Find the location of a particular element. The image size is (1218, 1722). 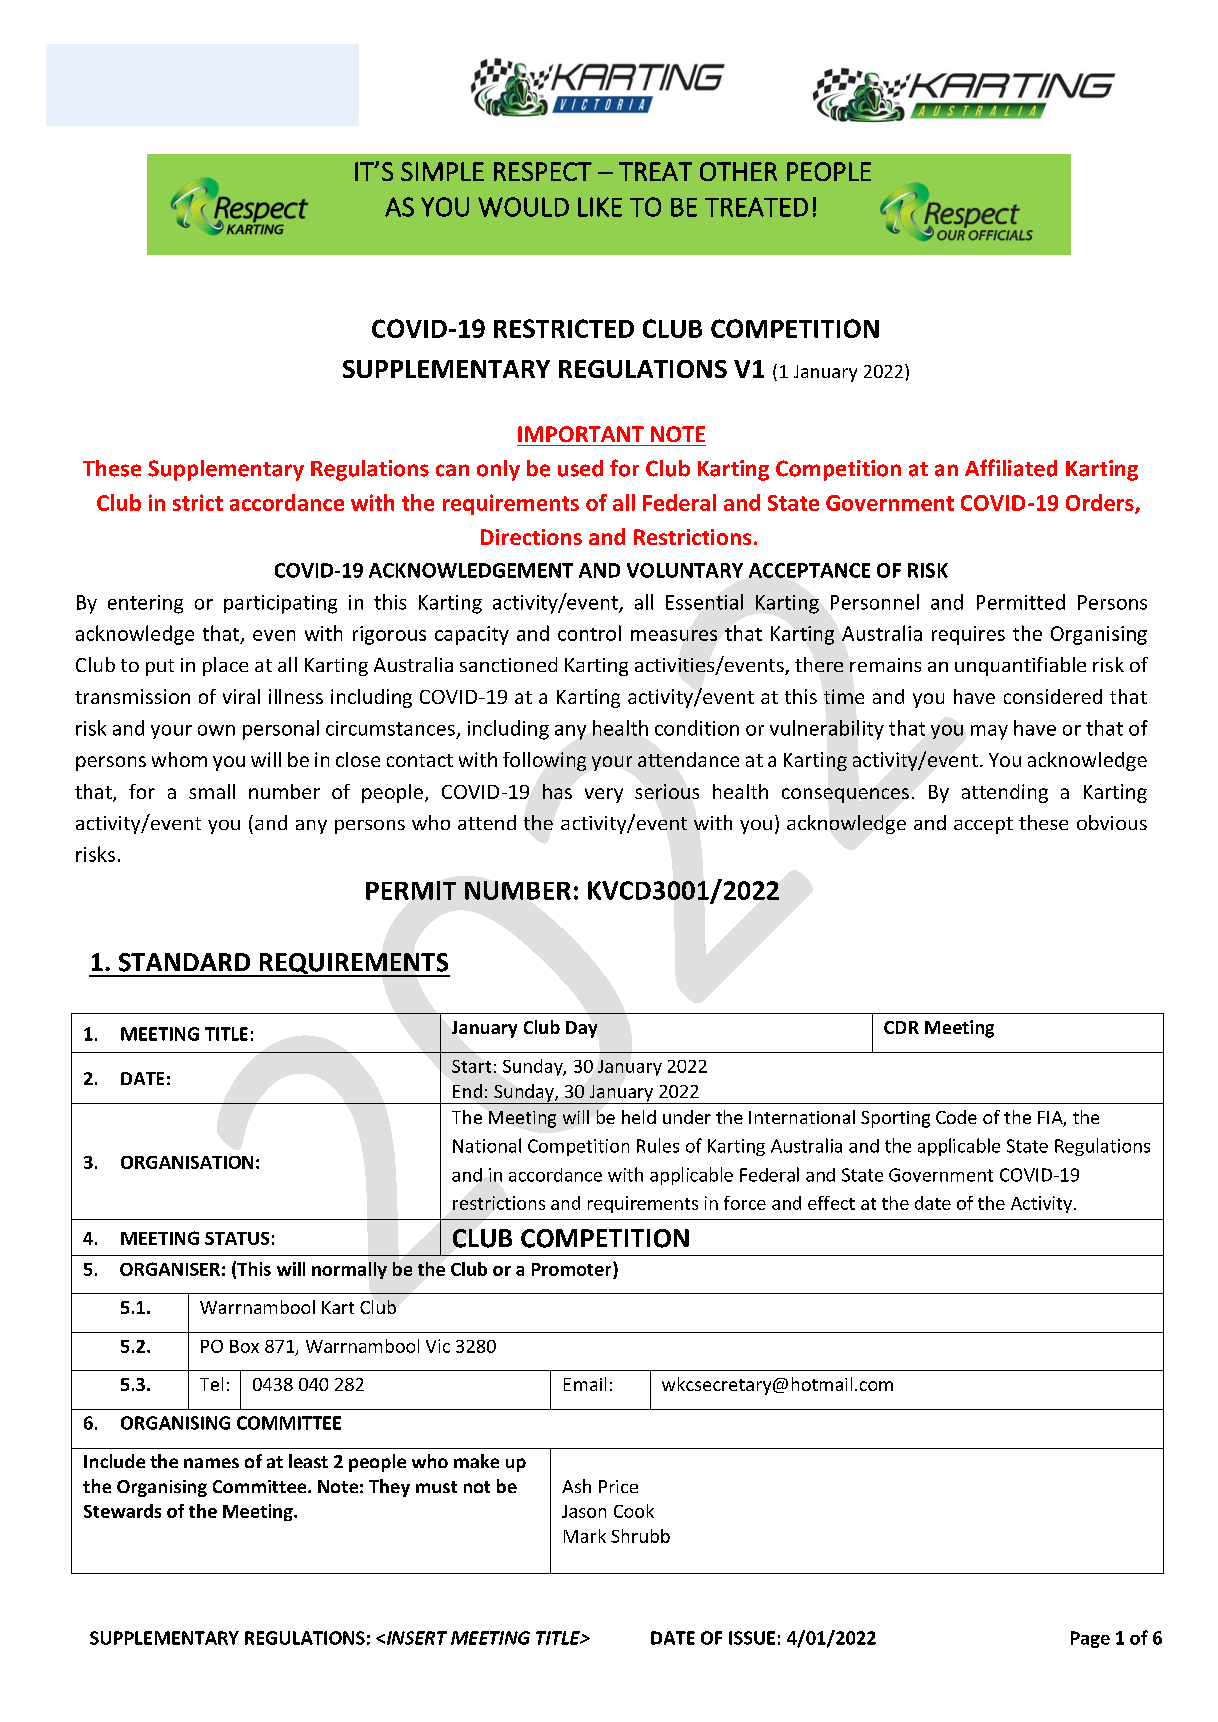

effect is located at coordinates (831, 1203).
